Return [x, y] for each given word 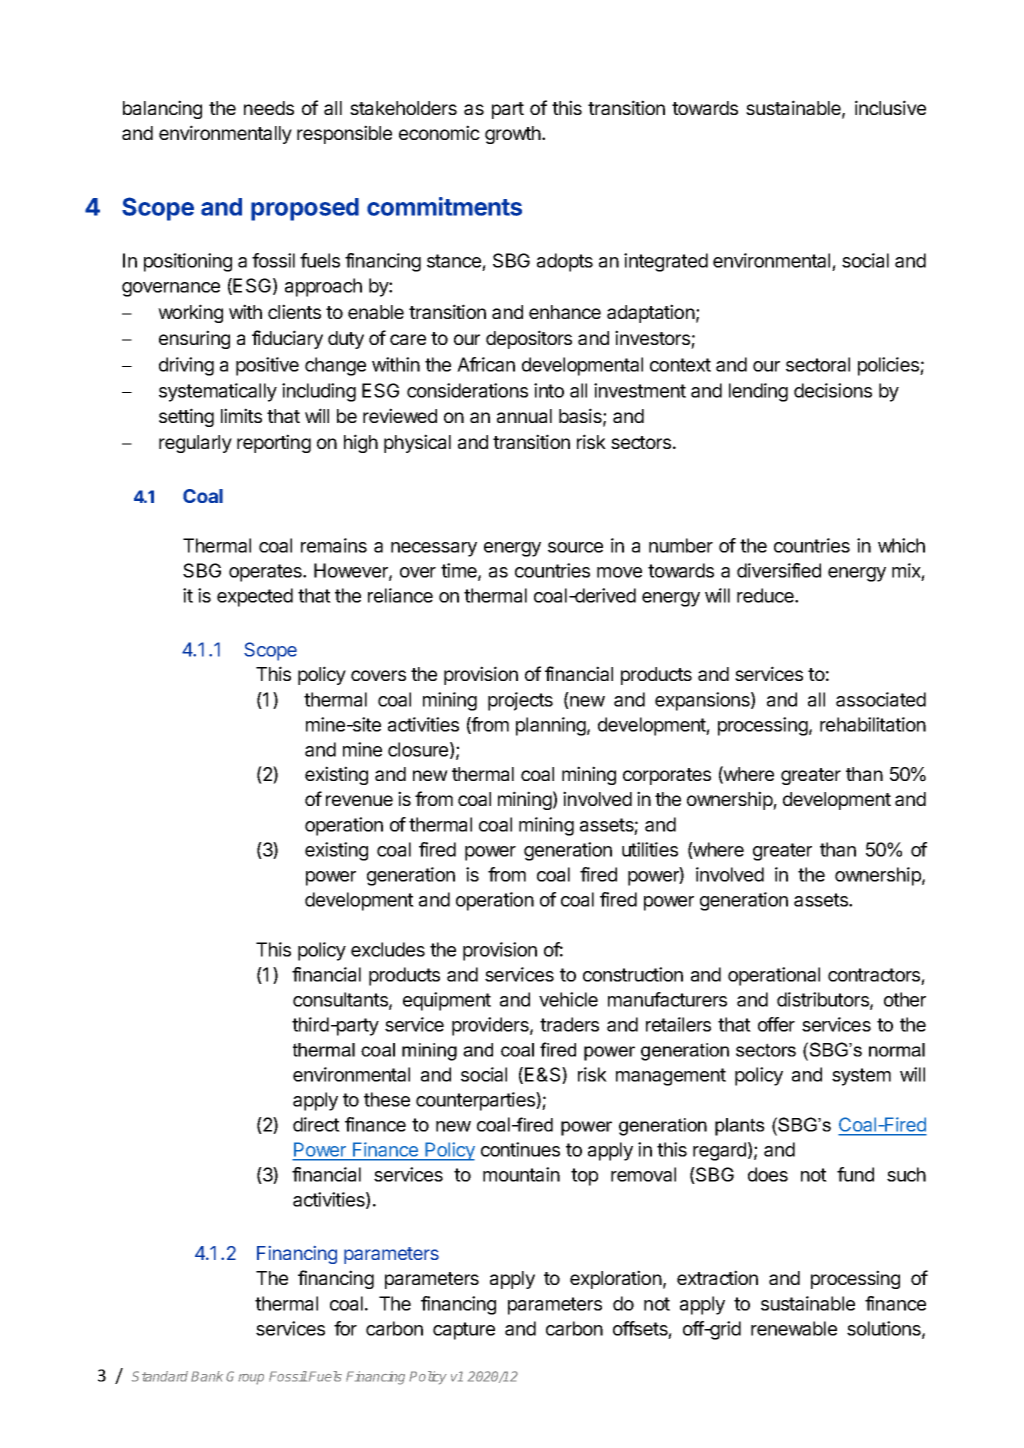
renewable [794, 1328]
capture [464, 1331]
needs [269, 108]
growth [514, 135]
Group [245, 1378]
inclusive [890, 107]
